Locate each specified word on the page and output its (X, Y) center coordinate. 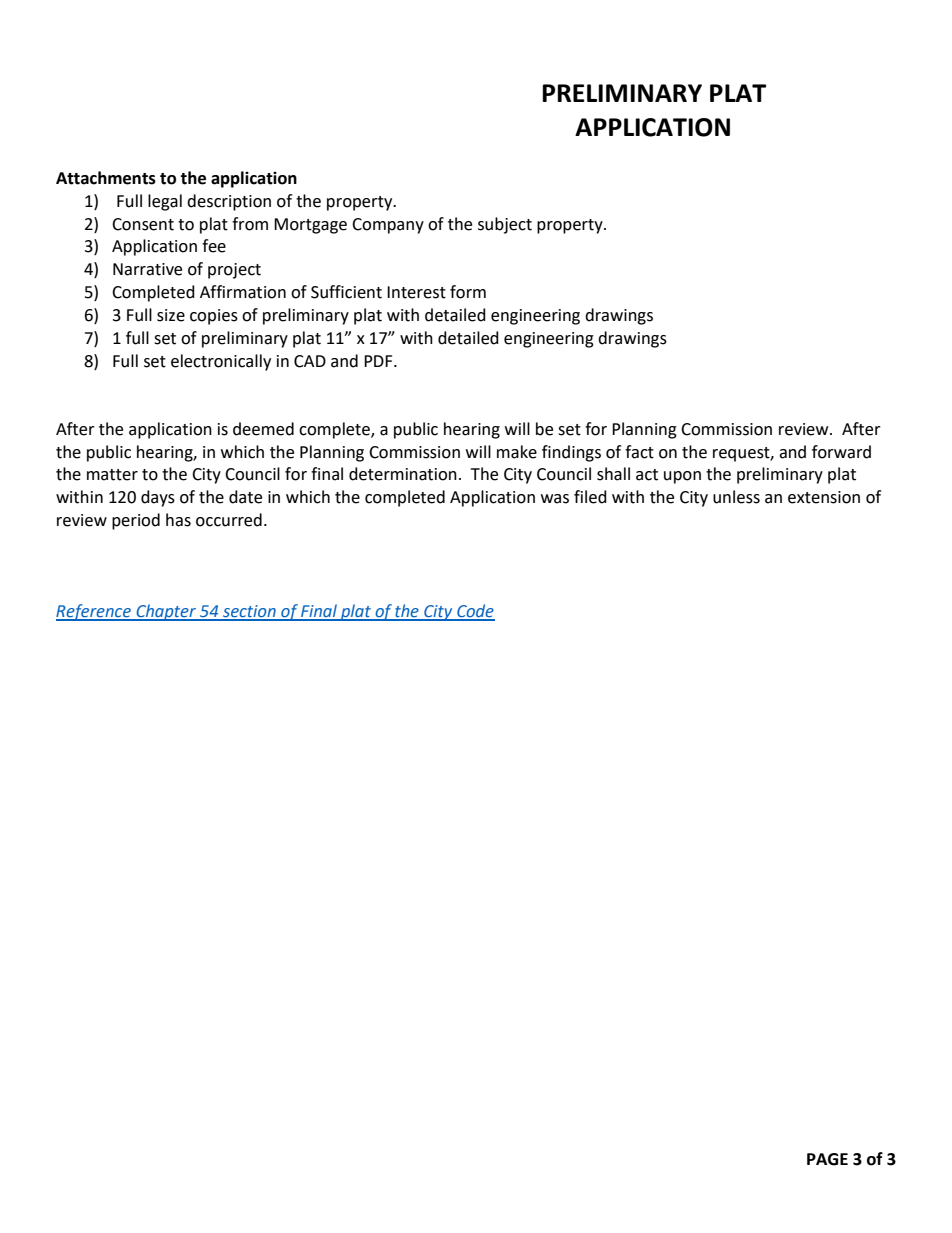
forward (841, 452)
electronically (221, 362)
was (555, 499)
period (136, 521)
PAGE (827, 1159)
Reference (94, 612)
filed (590, 497)
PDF (379, 361)
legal (165, 202)
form (468, 292)
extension (824, 497)
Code (475, 612)
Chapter (166, 612)
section (249, 612)
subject (505, 225)
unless (736, 497)
